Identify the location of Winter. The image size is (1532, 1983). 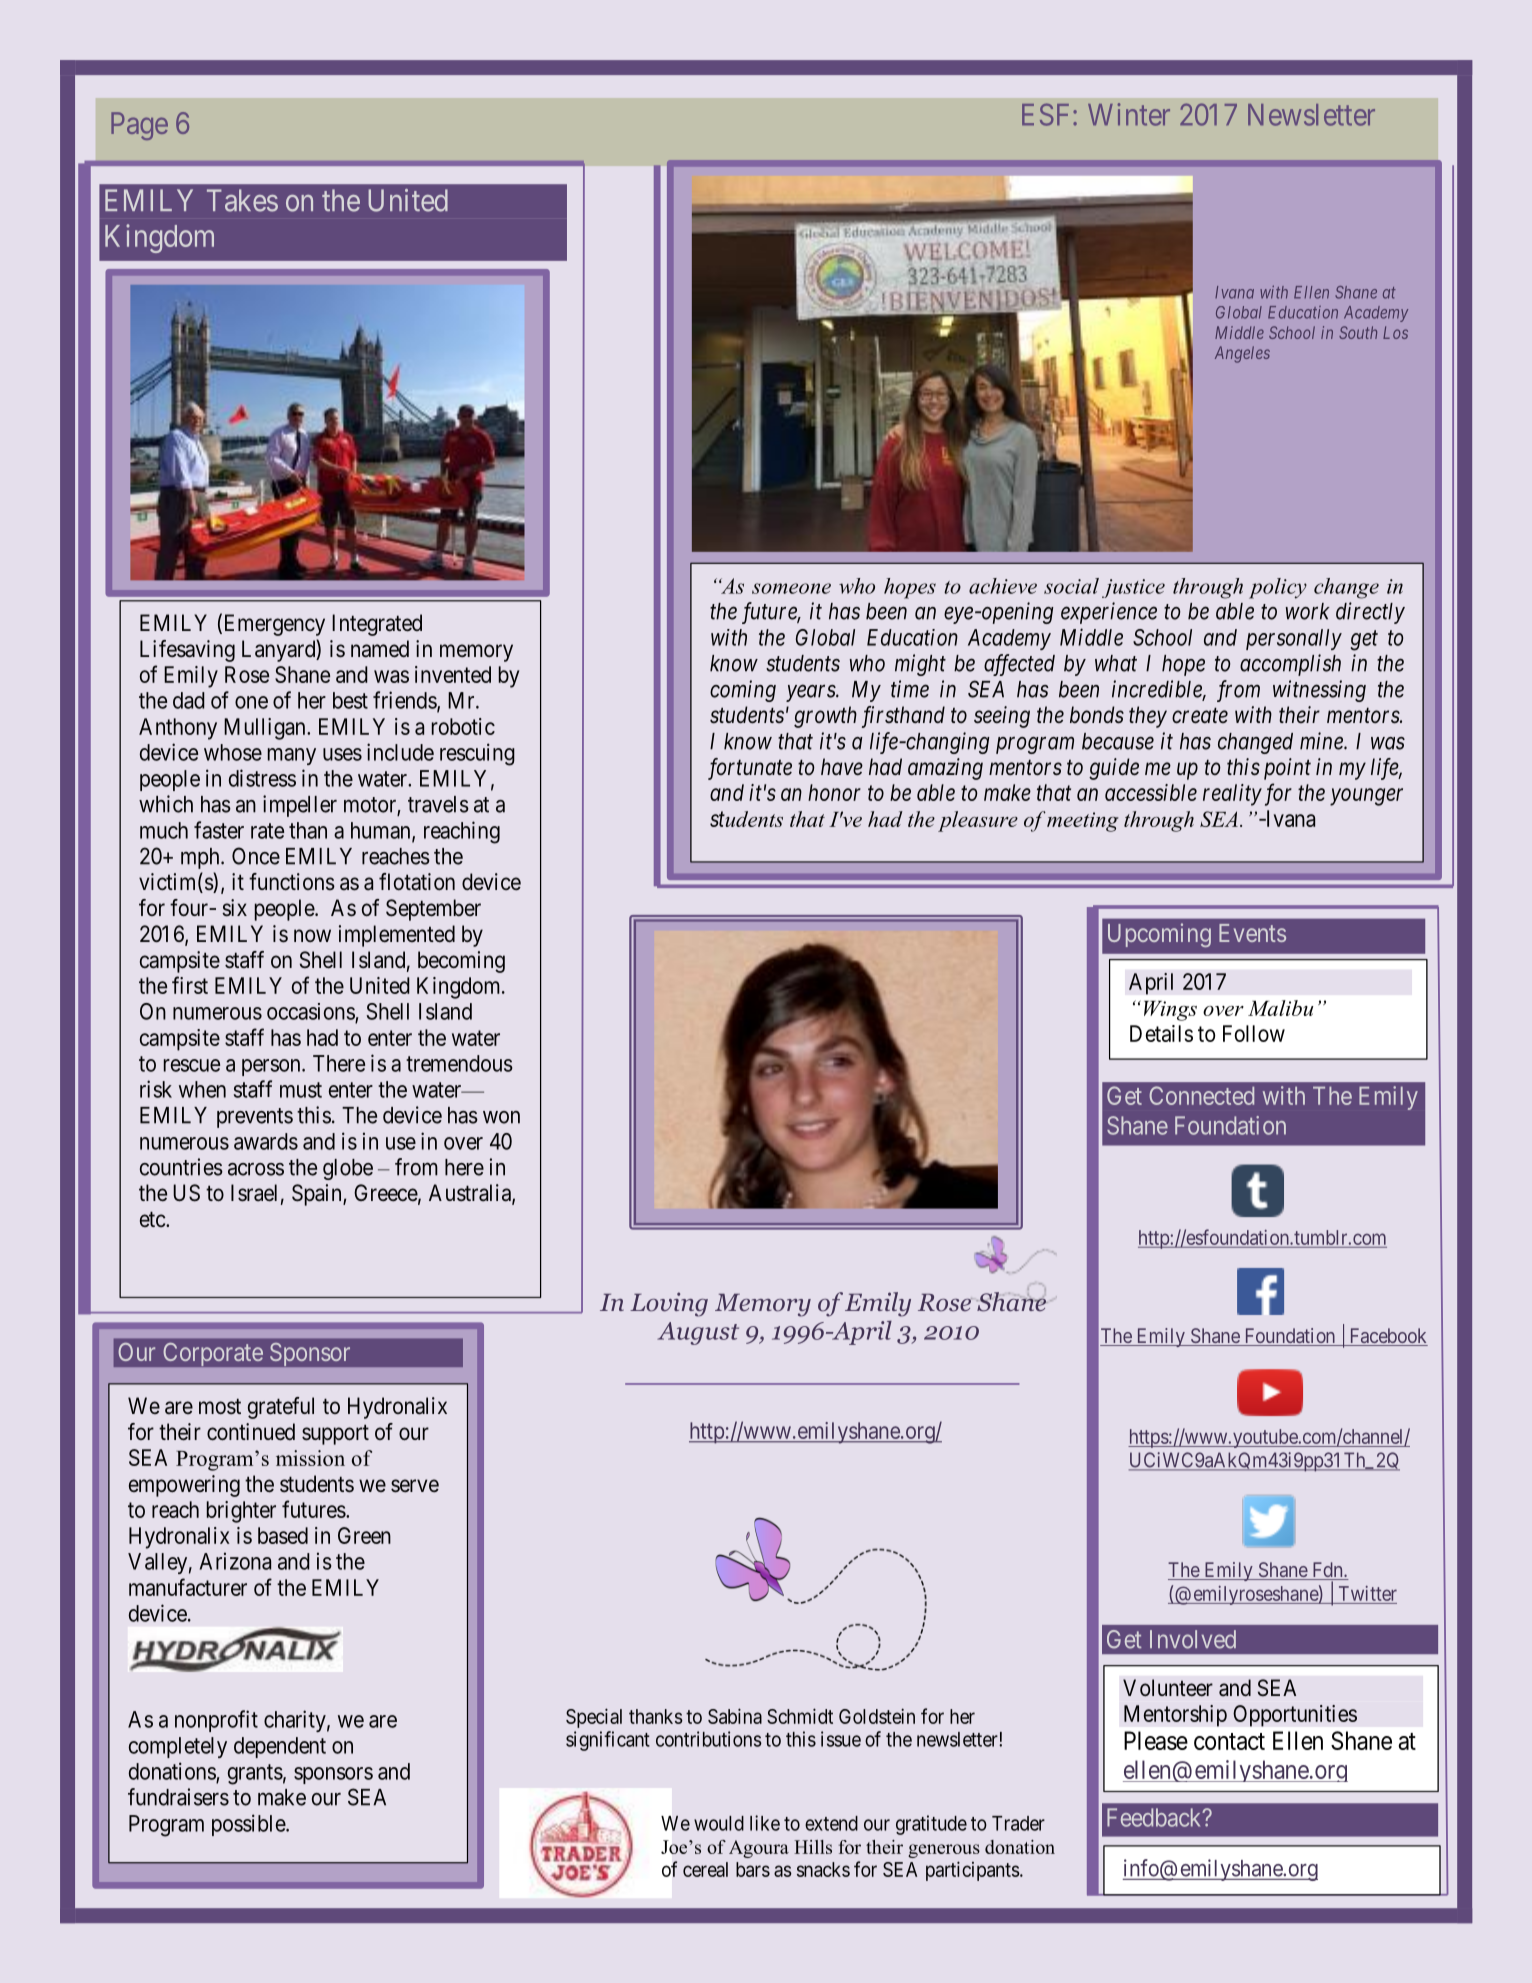
(1129, 114).
